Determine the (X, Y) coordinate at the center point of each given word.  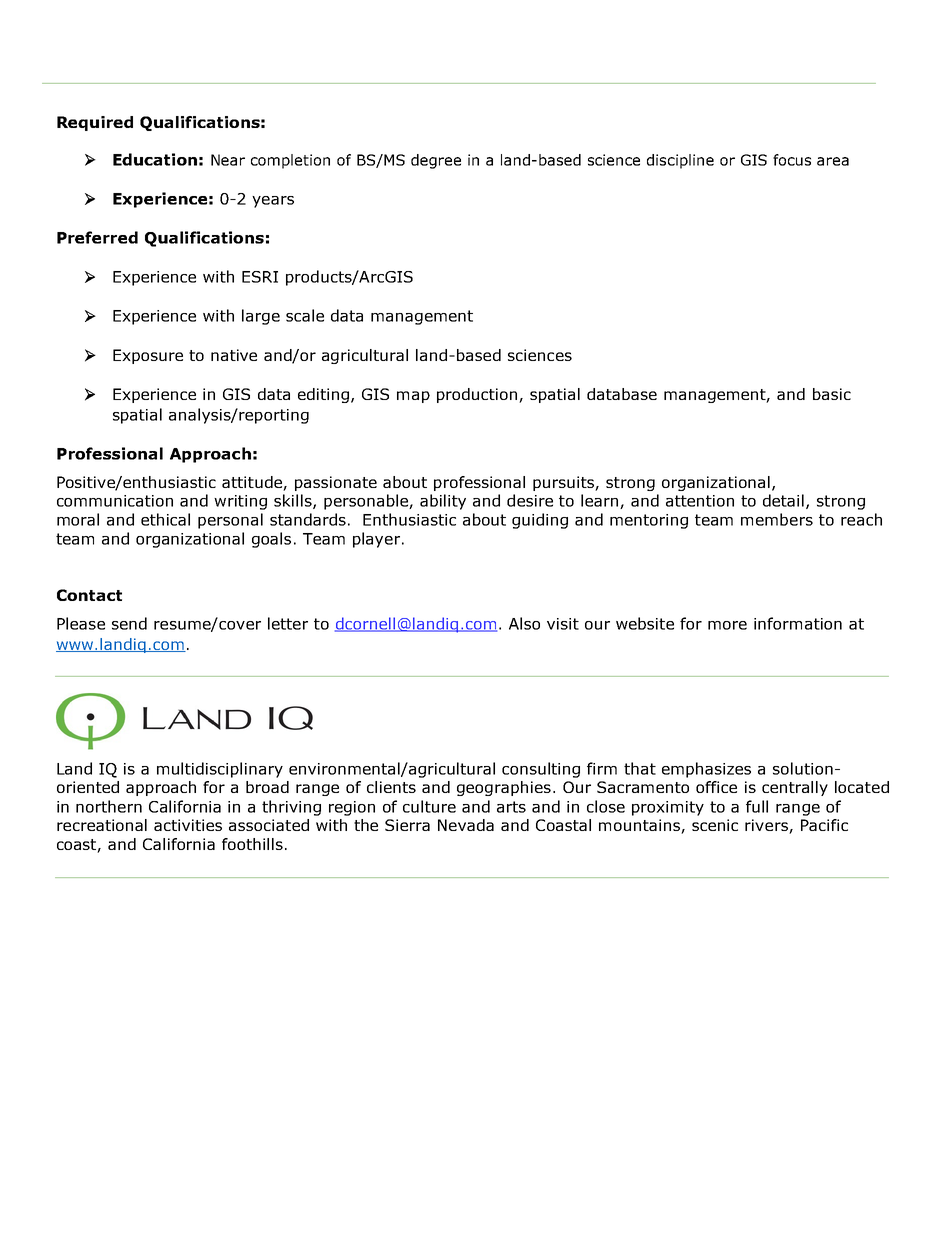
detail (783, 500)
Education (155, 159)
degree (436, 161)
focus (792, 160)
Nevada (466, 825)
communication (115, 501)
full (757, 806)
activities (188, 825)
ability (443, 502)
